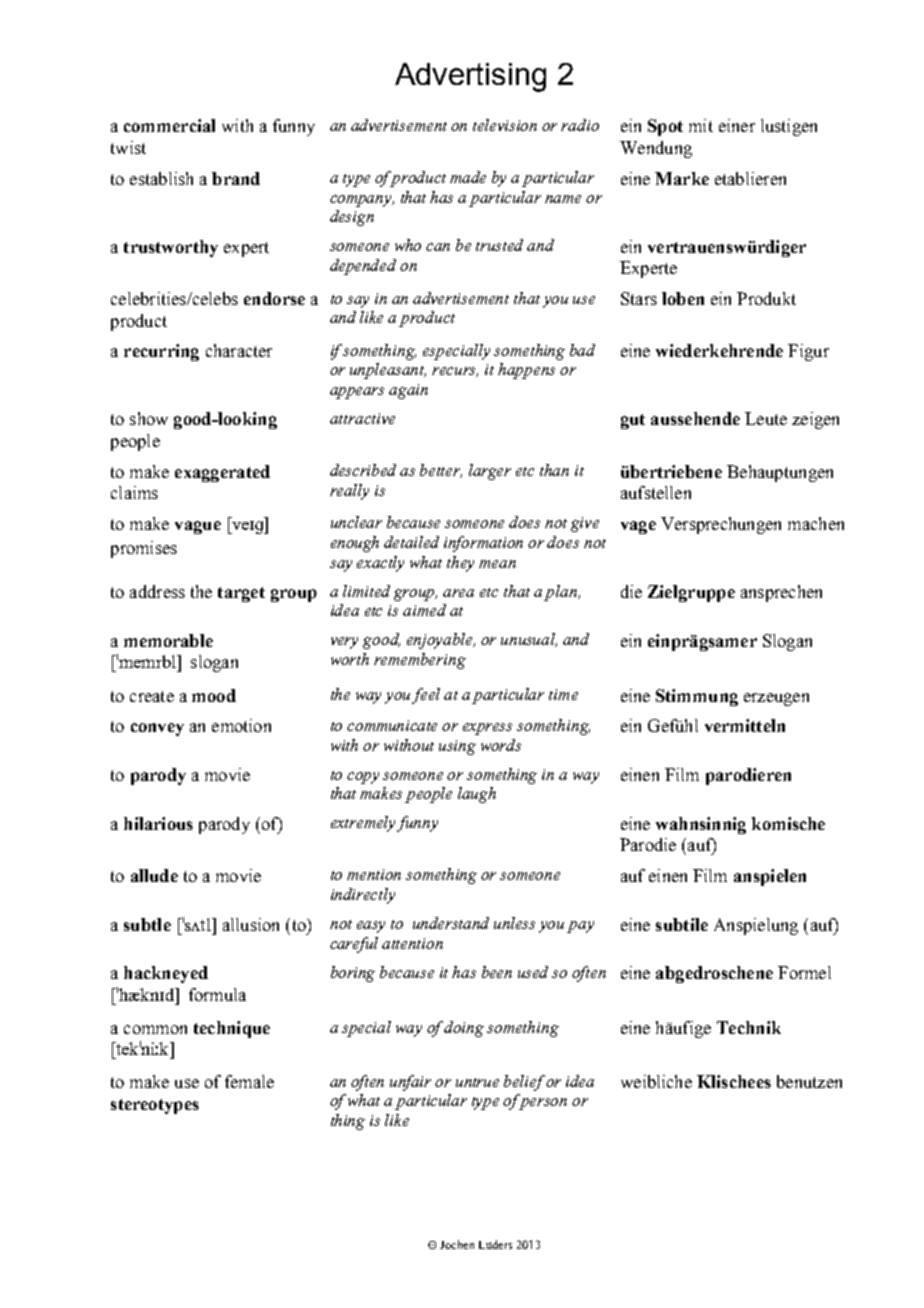 The height and width of the document is (1308, 924). I want to click on female, so click(249, 1081).
